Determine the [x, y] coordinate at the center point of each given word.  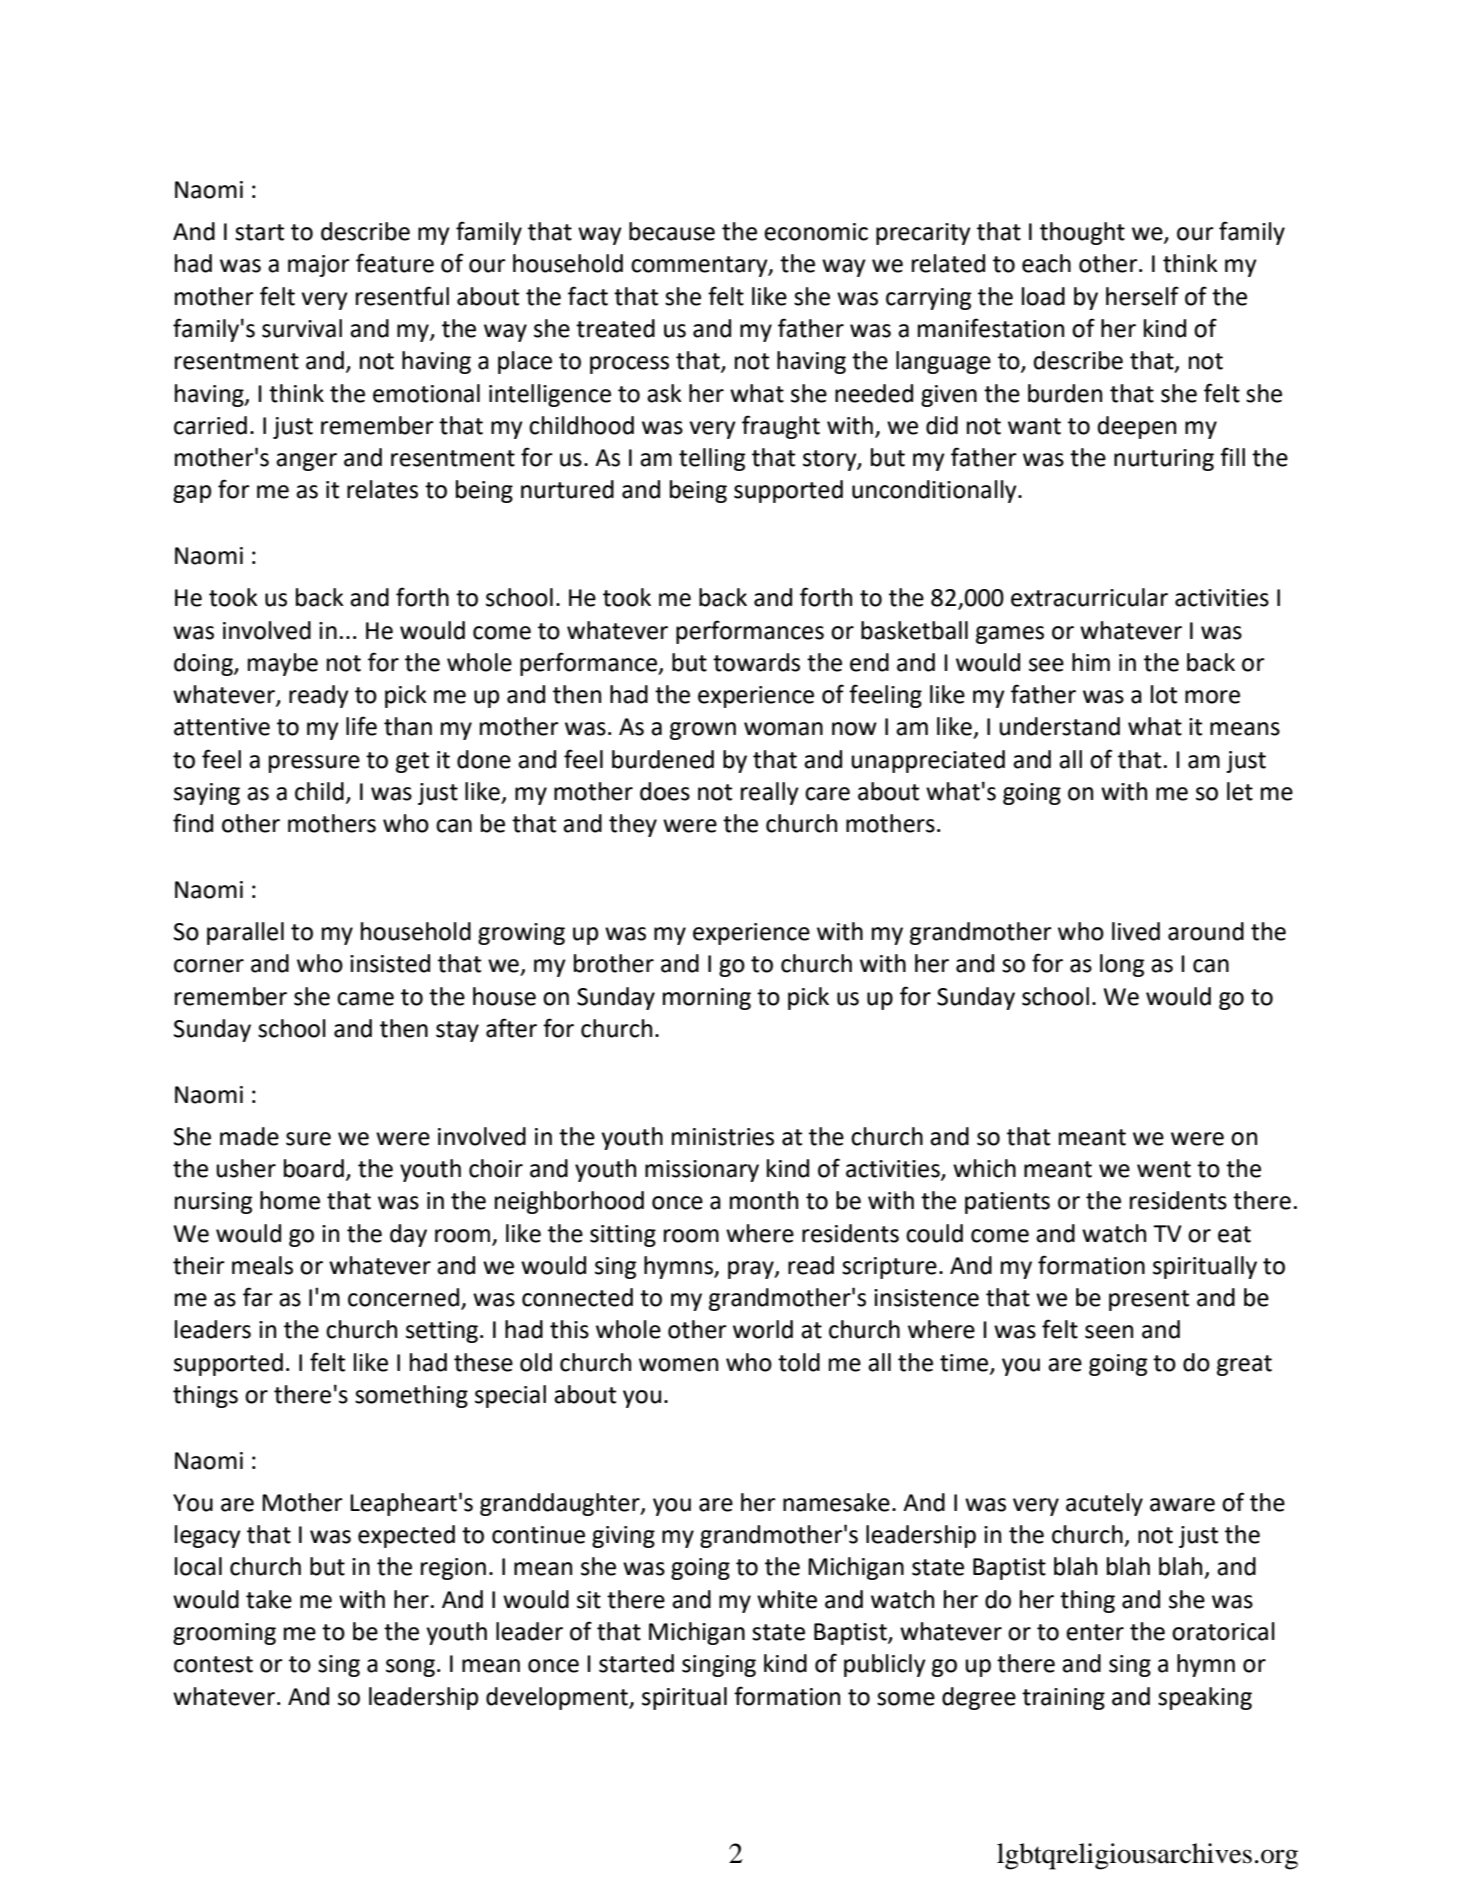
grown [703, 731]
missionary [702, 1171]
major [319, 266]
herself [1142, 296]
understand [1059, 726]
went [1164, 1169]
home [290, 1200]
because [672, 231]
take [269, 1599]
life [361, 726]
